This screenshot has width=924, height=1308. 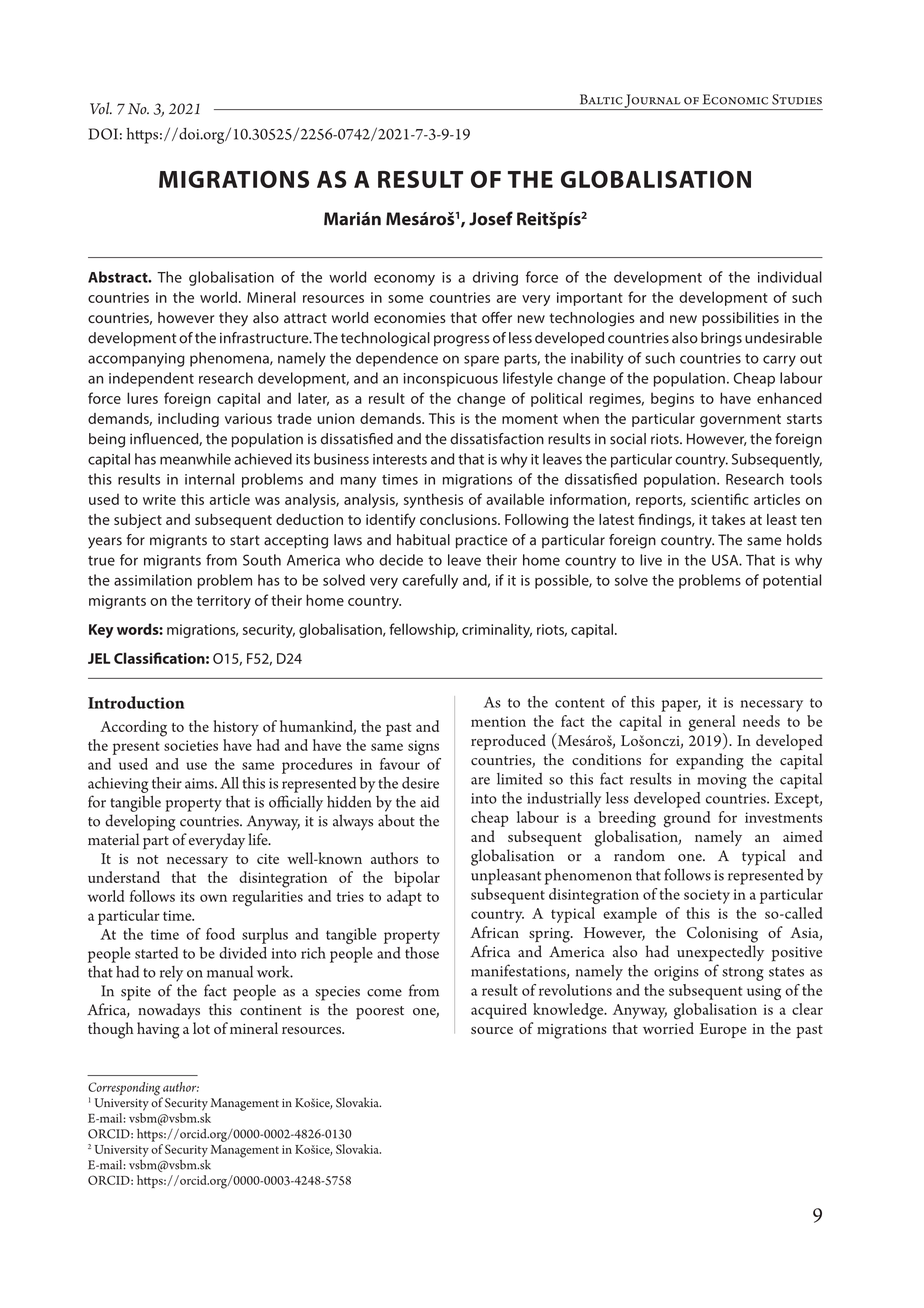 I want to click on Europe, so click(x=723, y=1030).
